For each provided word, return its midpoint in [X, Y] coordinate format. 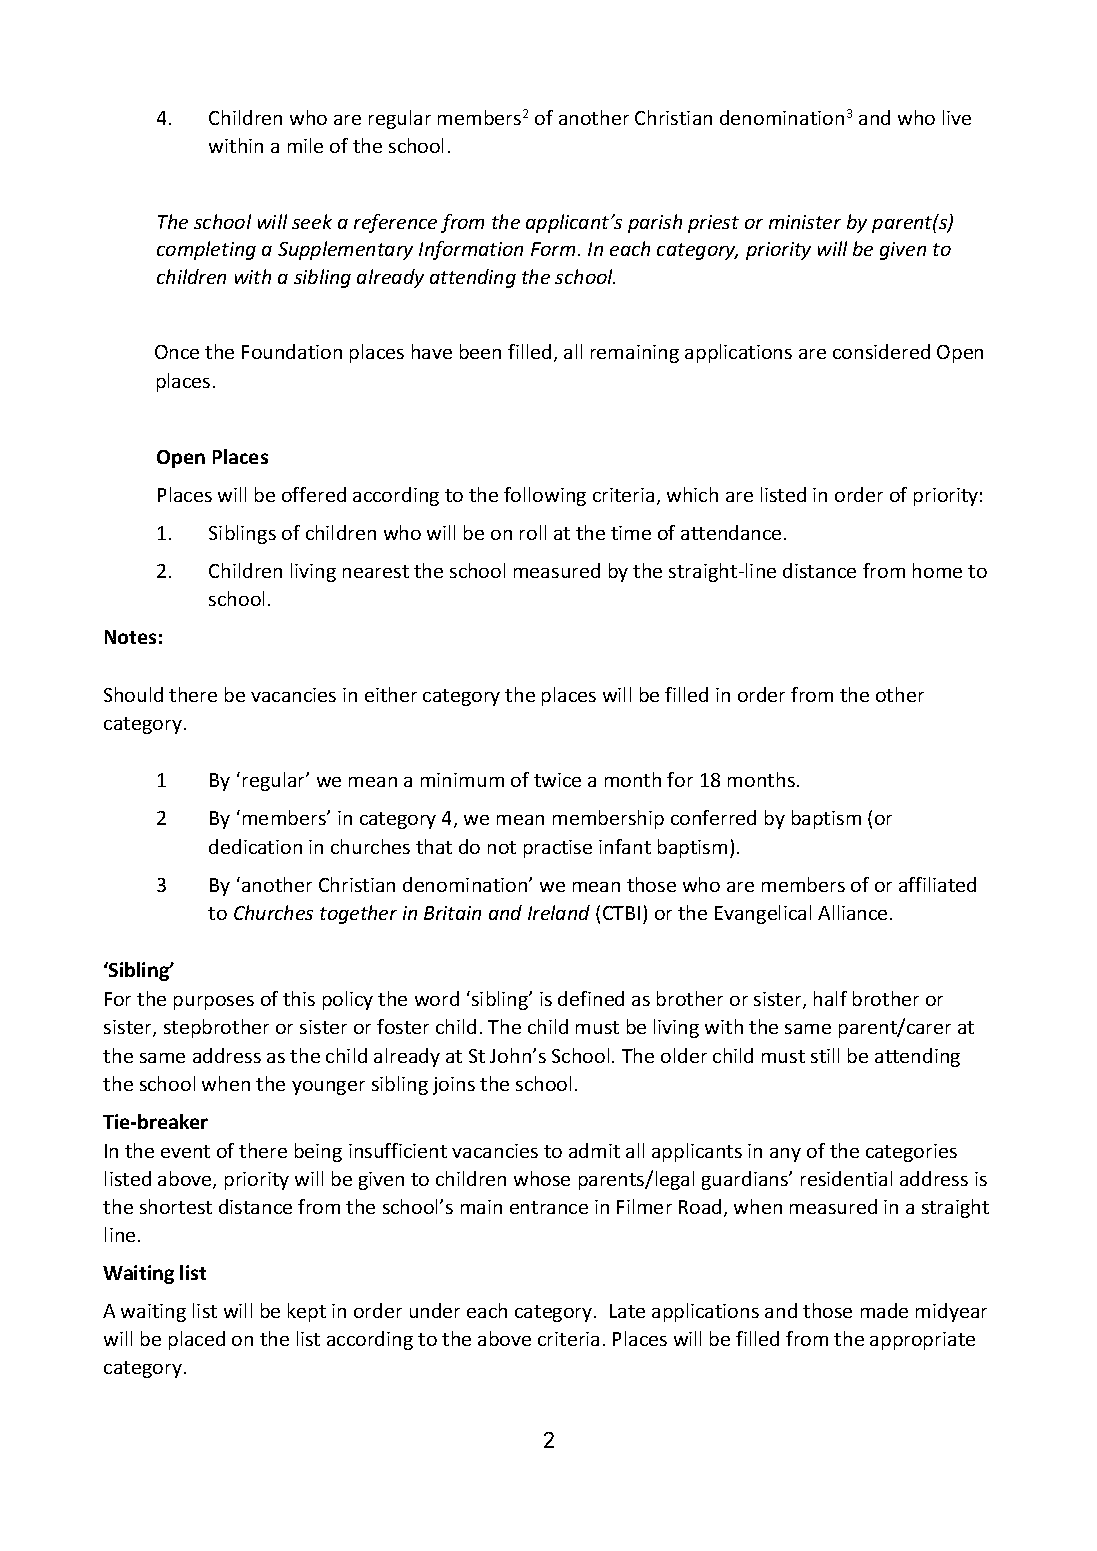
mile [305, 145]
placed [197, 1340]
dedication [255, 846]
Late [627, 1311]
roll [533, 532]
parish [655, 223]
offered [314, 494]
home [937, 570]
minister [805, 222]
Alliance [852, 912]
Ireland [559, 912]
